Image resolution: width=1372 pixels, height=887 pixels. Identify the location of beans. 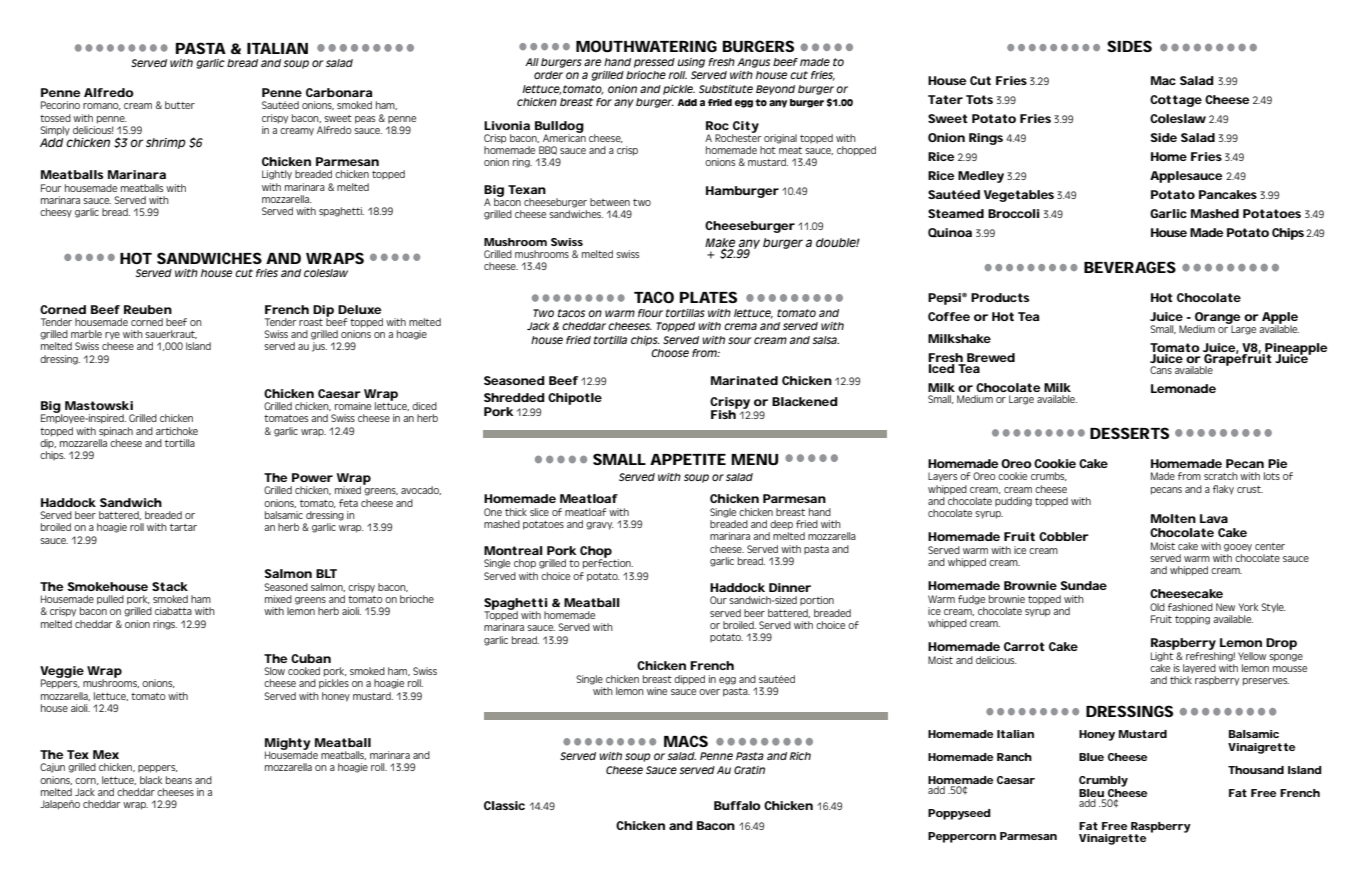
(179, 780).
